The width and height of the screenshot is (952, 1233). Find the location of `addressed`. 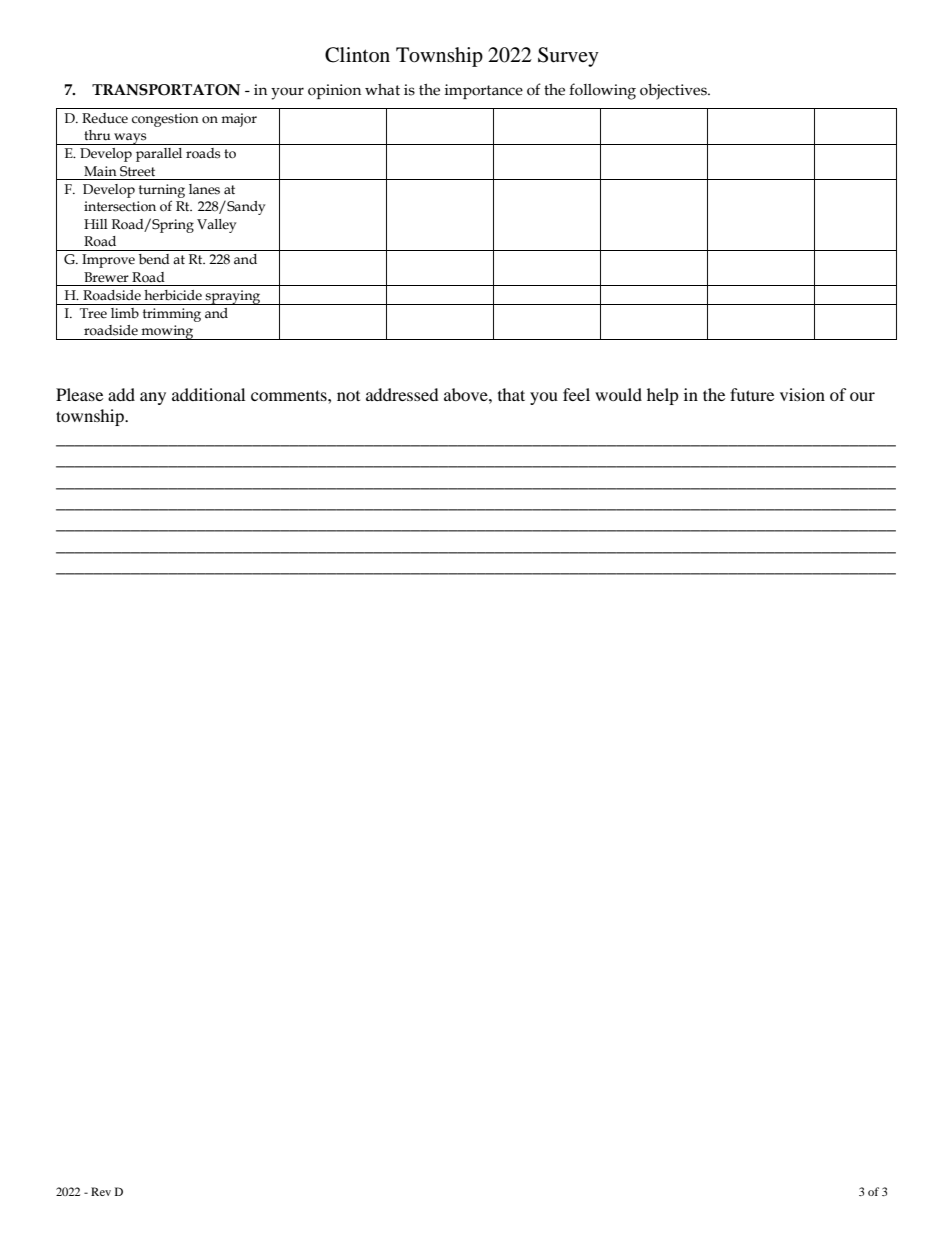

addressed is located at coordinates (402, 394).
